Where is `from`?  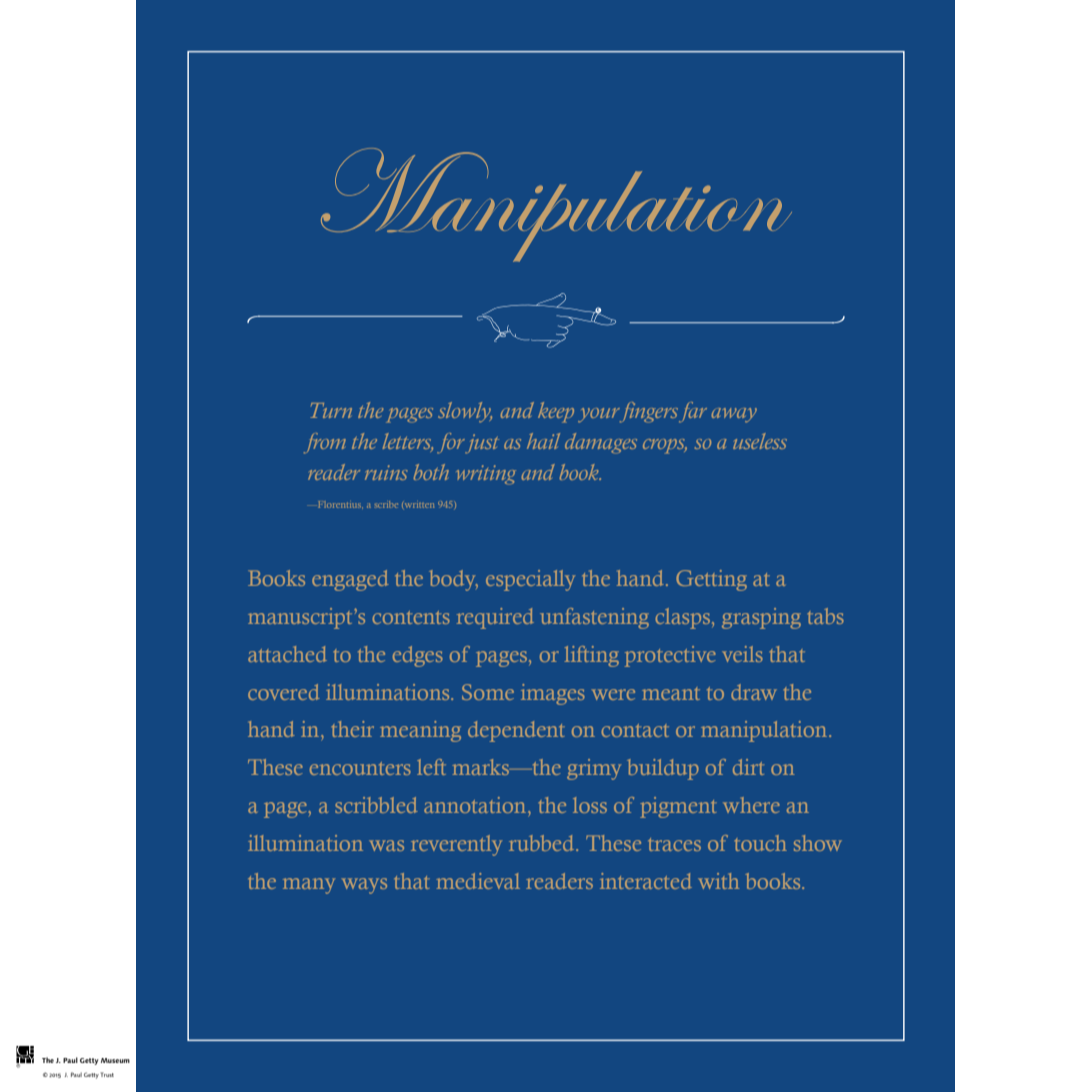
from is located at coordinates (325, 443).
